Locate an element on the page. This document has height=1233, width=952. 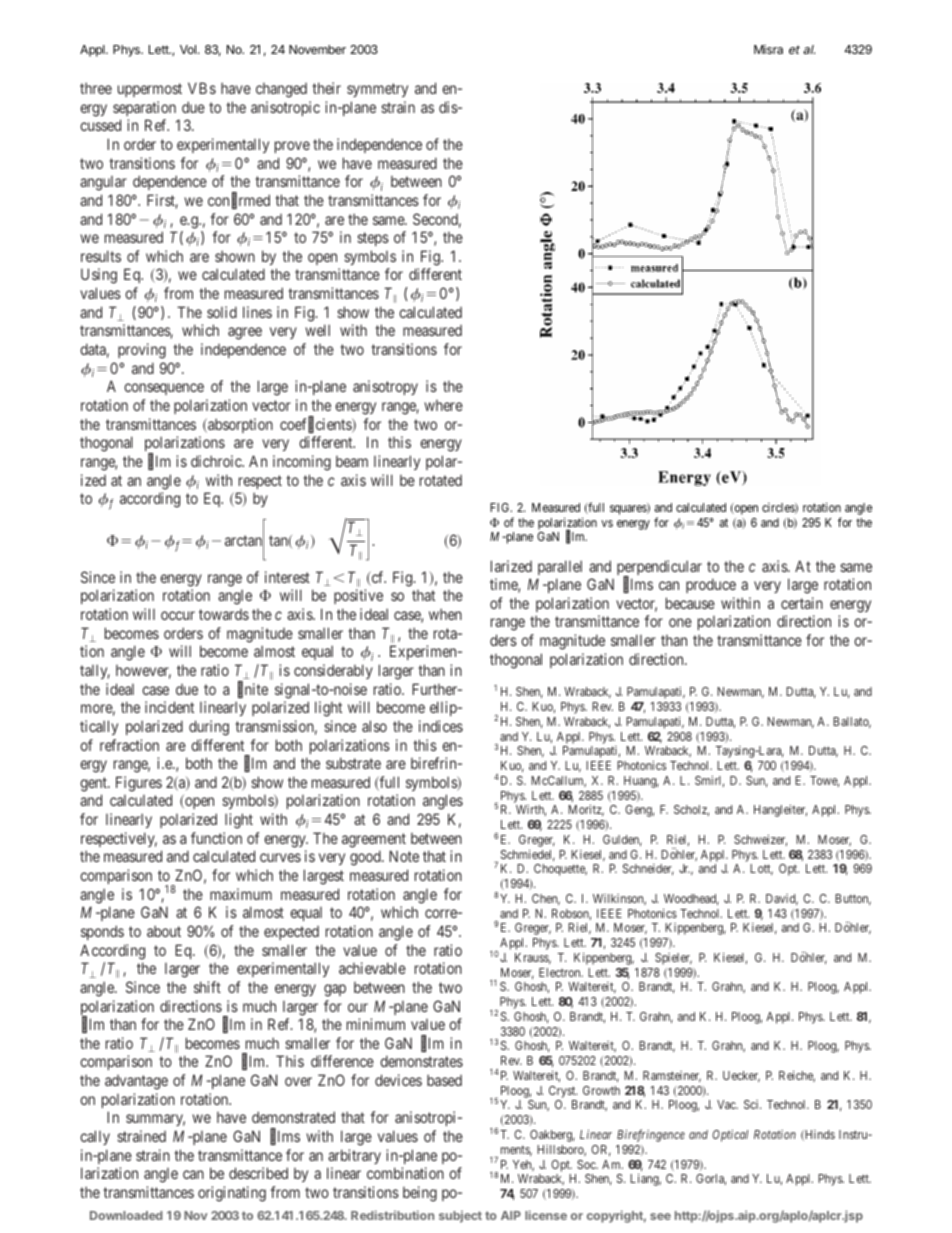
Vol is located at coordinates (188, 49).
